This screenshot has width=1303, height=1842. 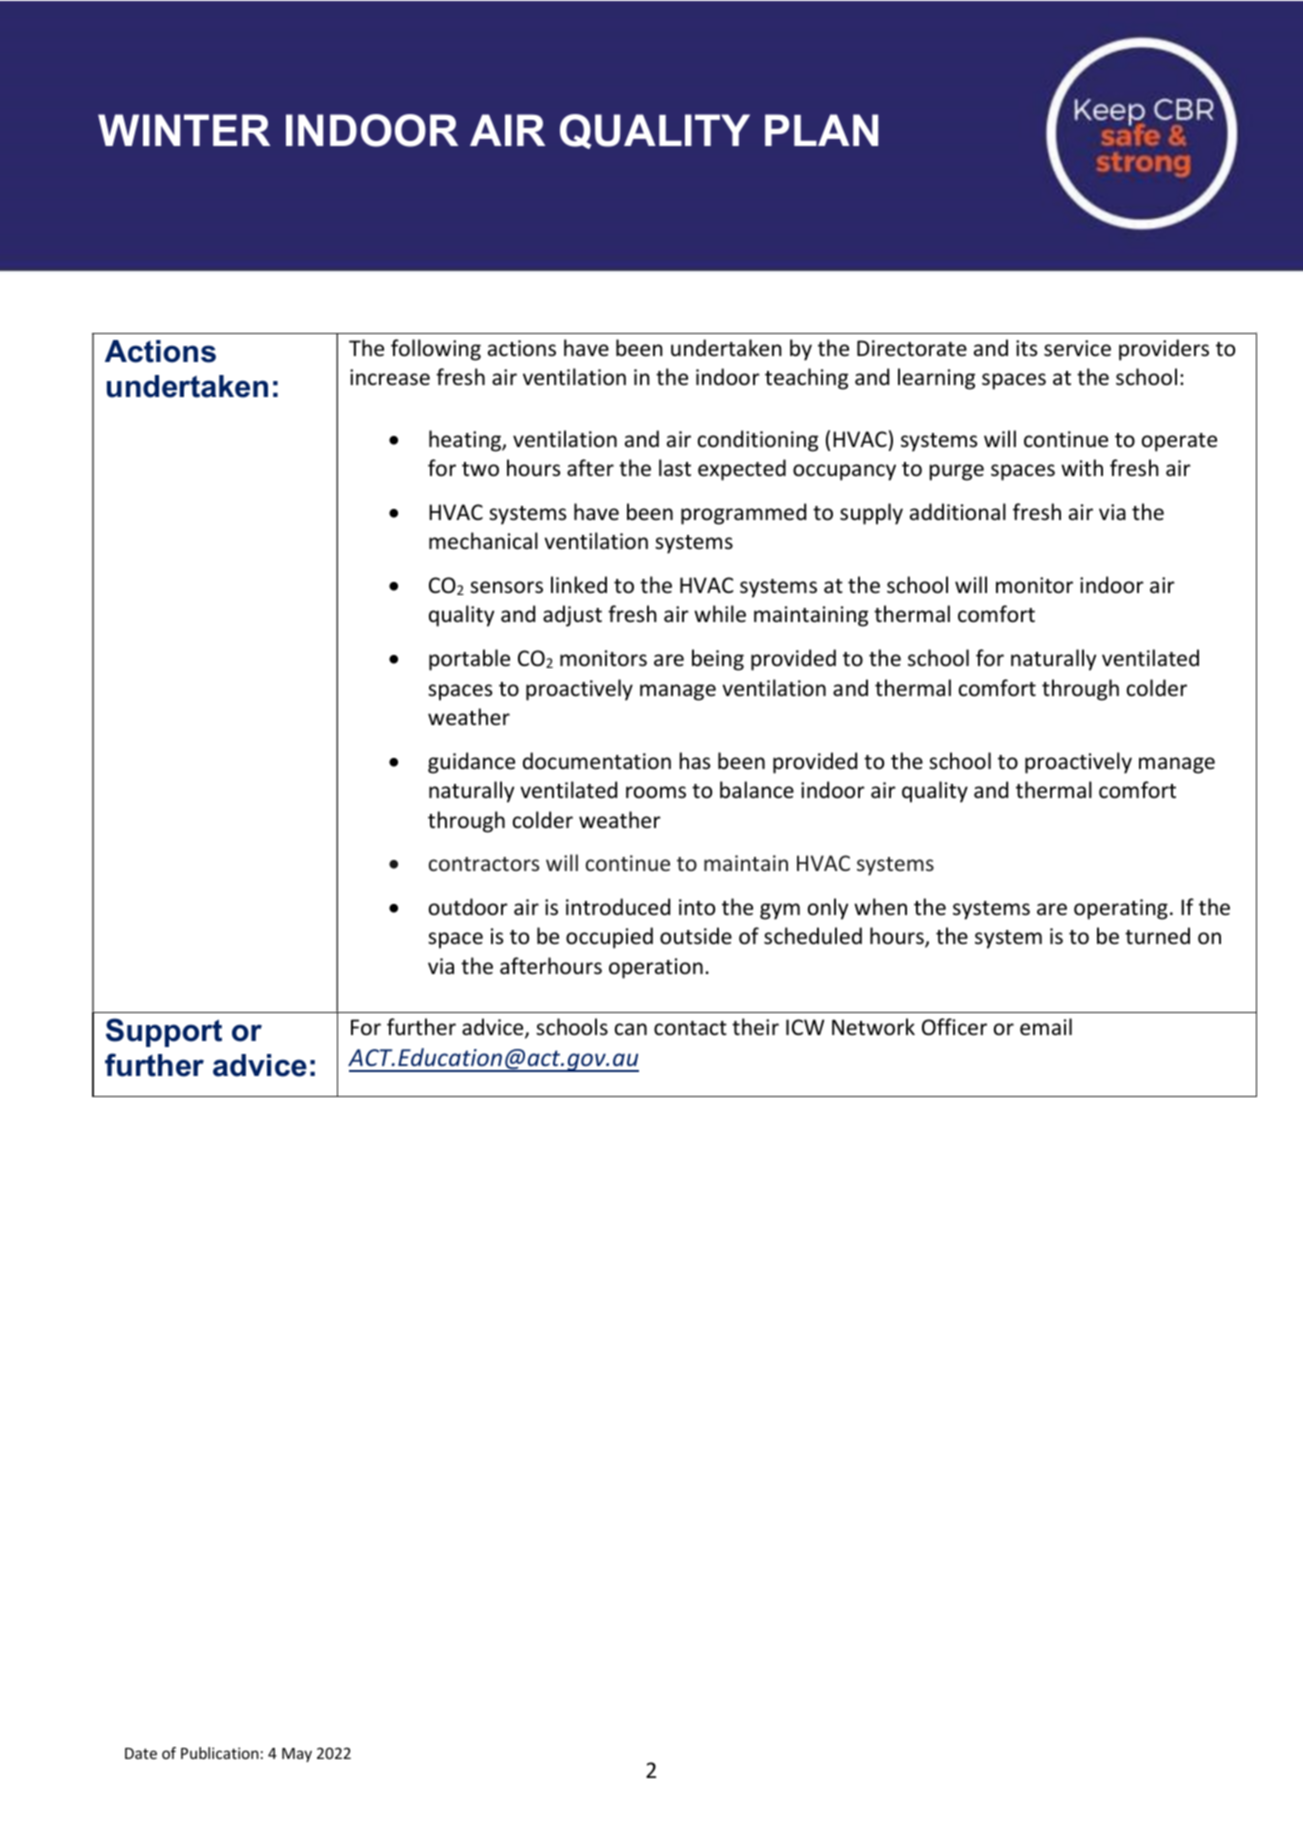 I want to click on Publication, so click(x=220, y=1753).
